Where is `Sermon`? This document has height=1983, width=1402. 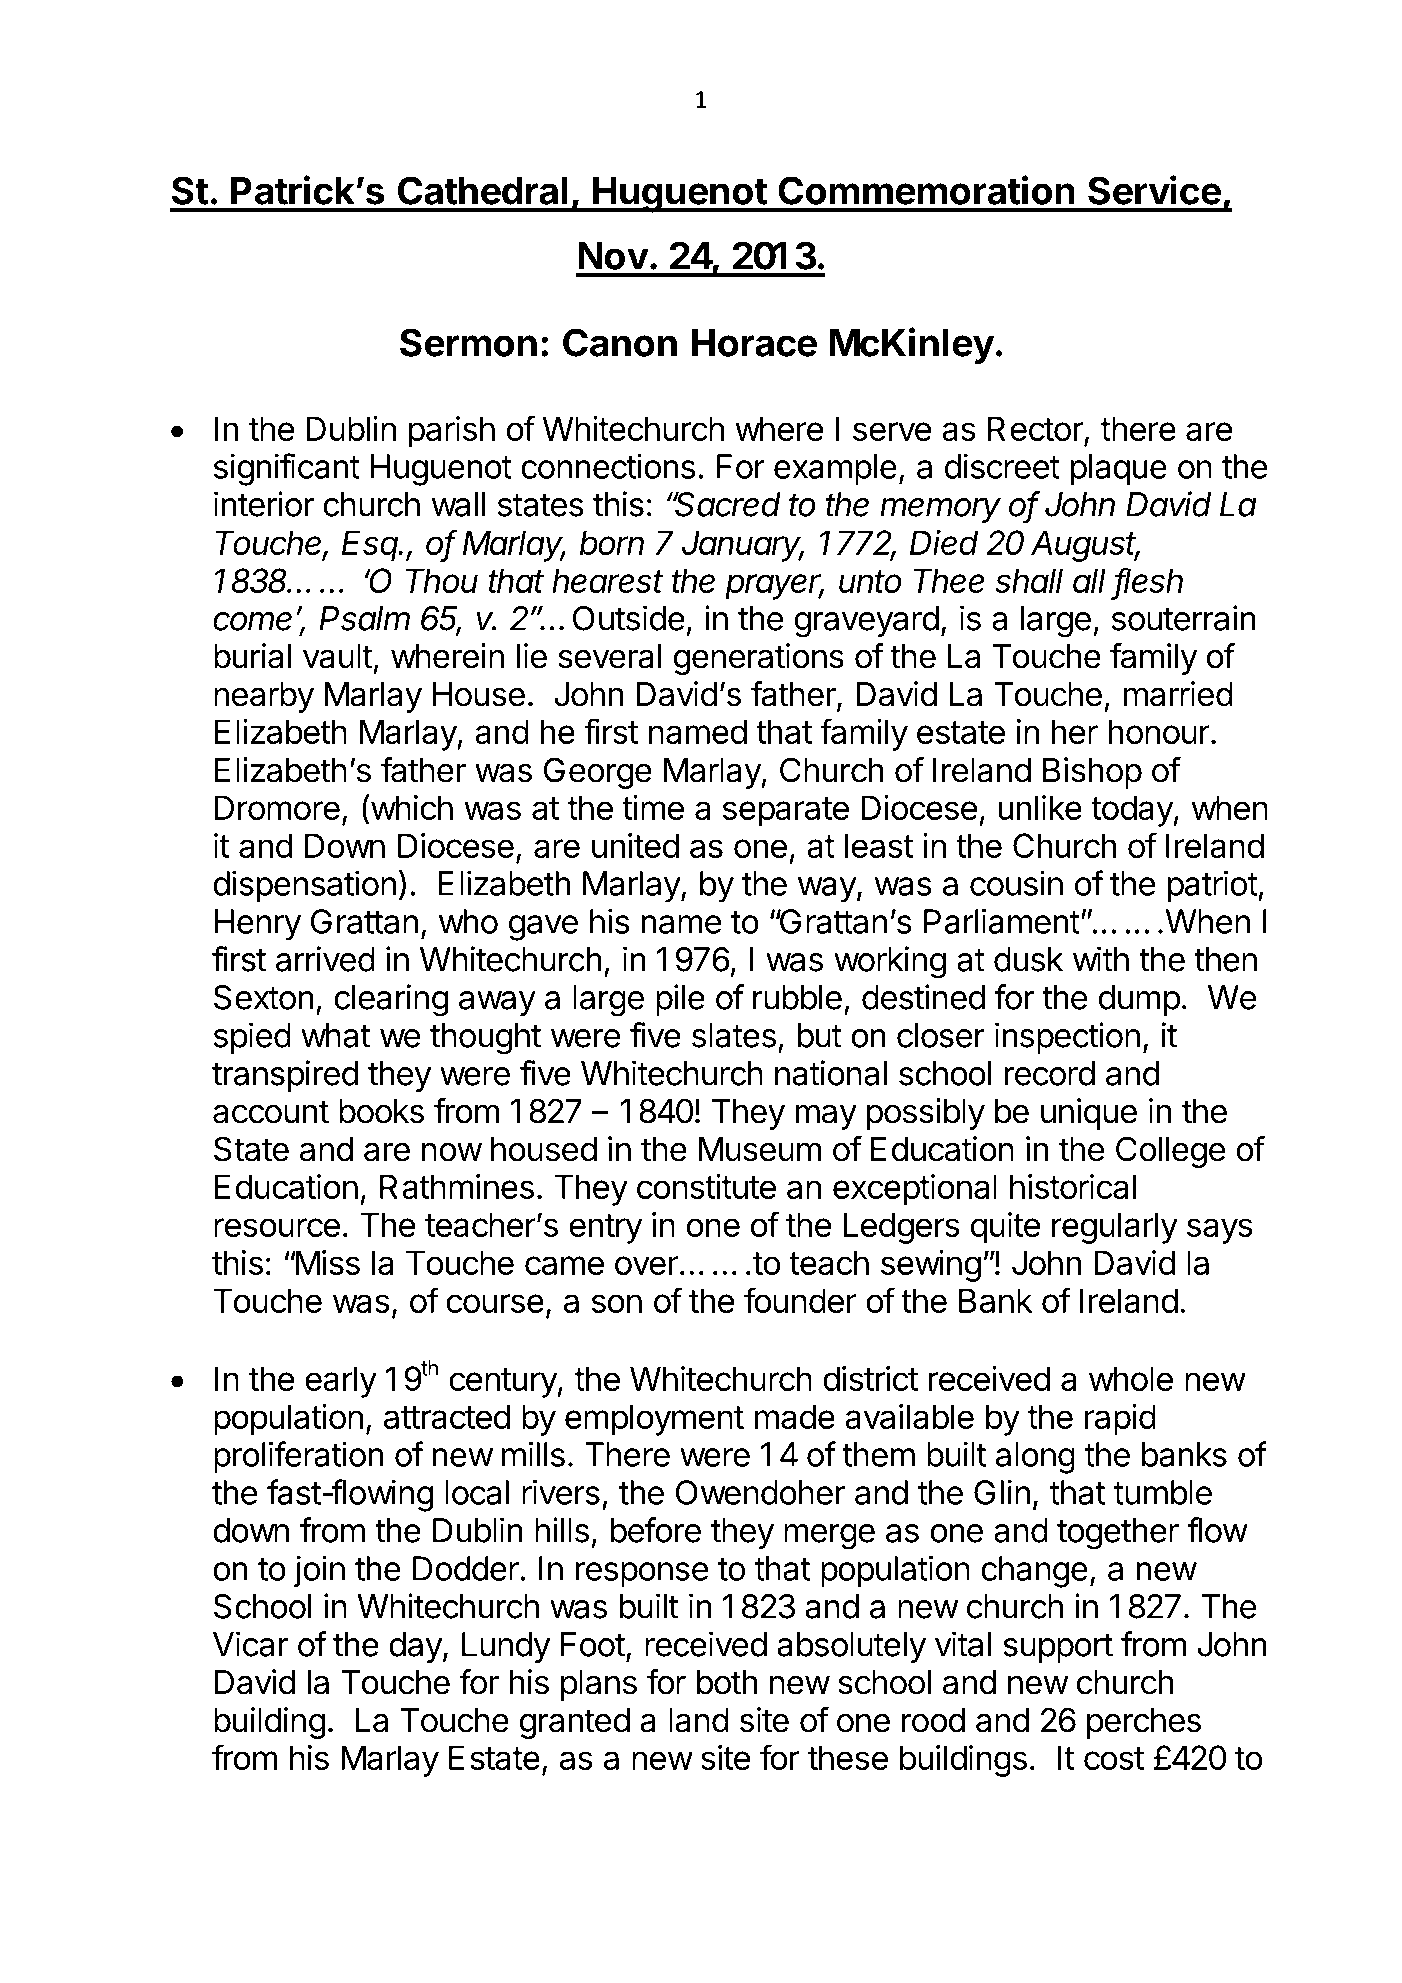
Sermon is located at coordinates (468, 342).
